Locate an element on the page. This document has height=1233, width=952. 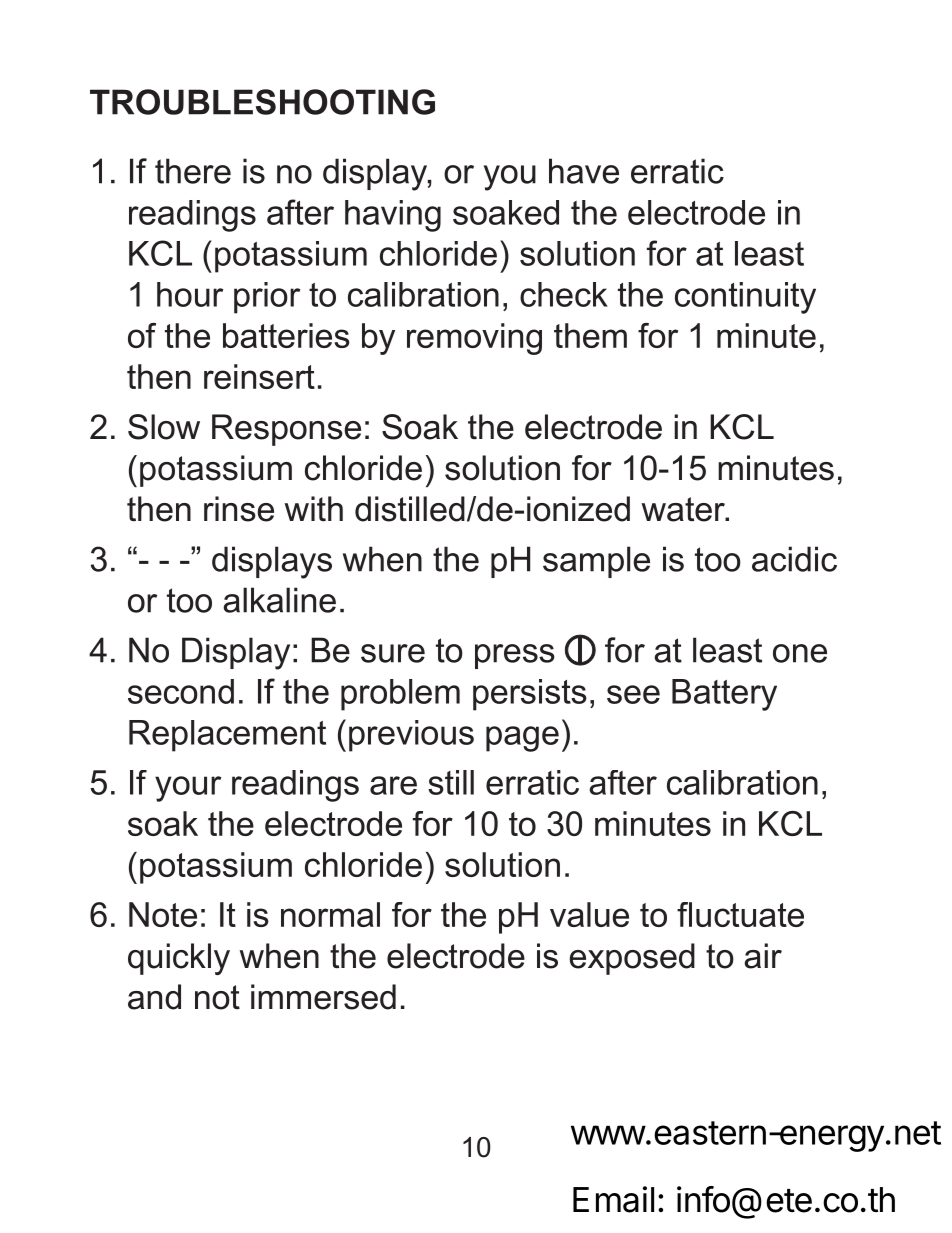
Note is located at coordinates (163, 914).
